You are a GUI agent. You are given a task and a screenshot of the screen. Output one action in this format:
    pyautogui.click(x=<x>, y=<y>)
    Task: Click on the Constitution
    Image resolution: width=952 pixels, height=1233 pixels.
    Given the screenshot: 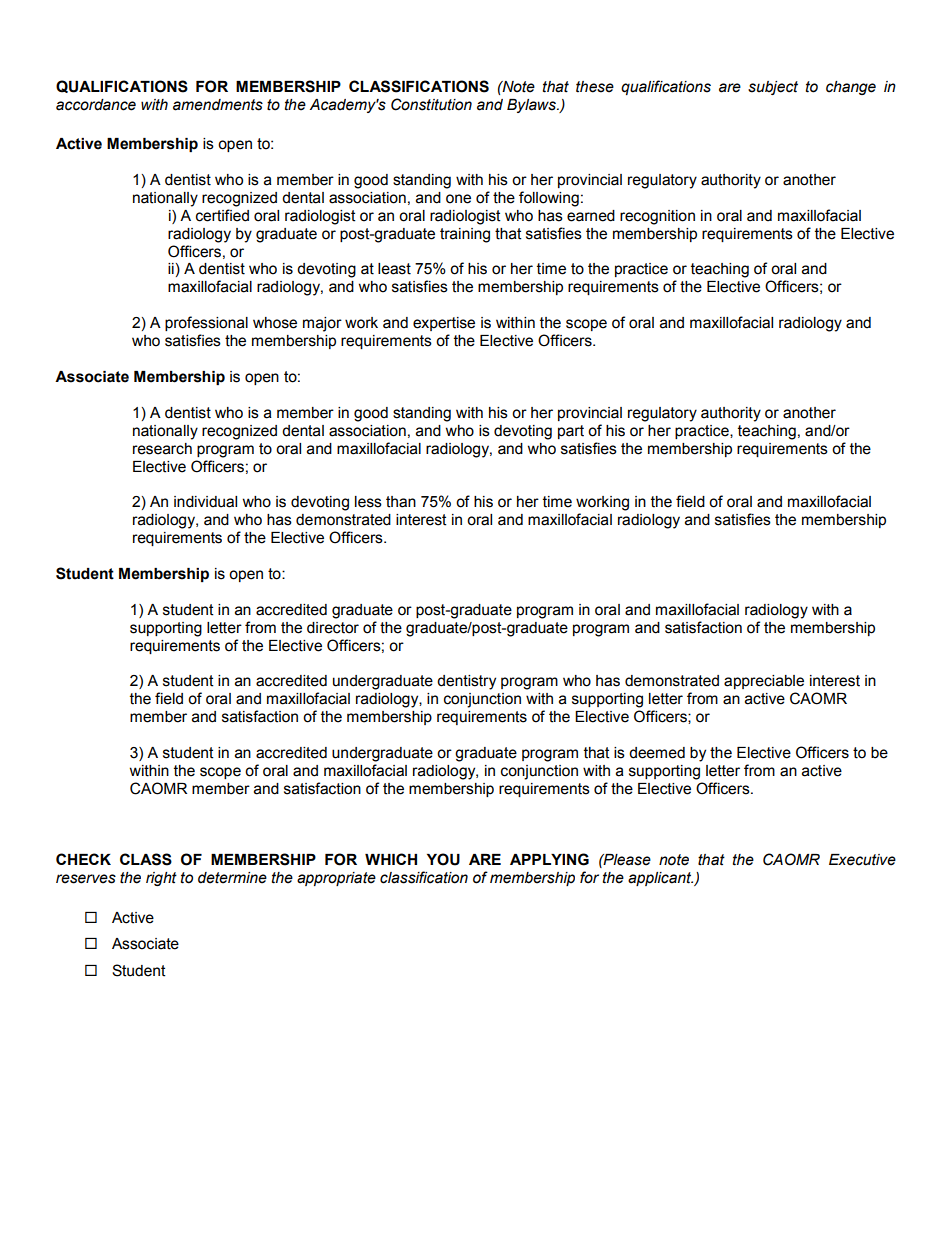 What is the action you would take?
    pyautogui.click(x=431, y=104)
